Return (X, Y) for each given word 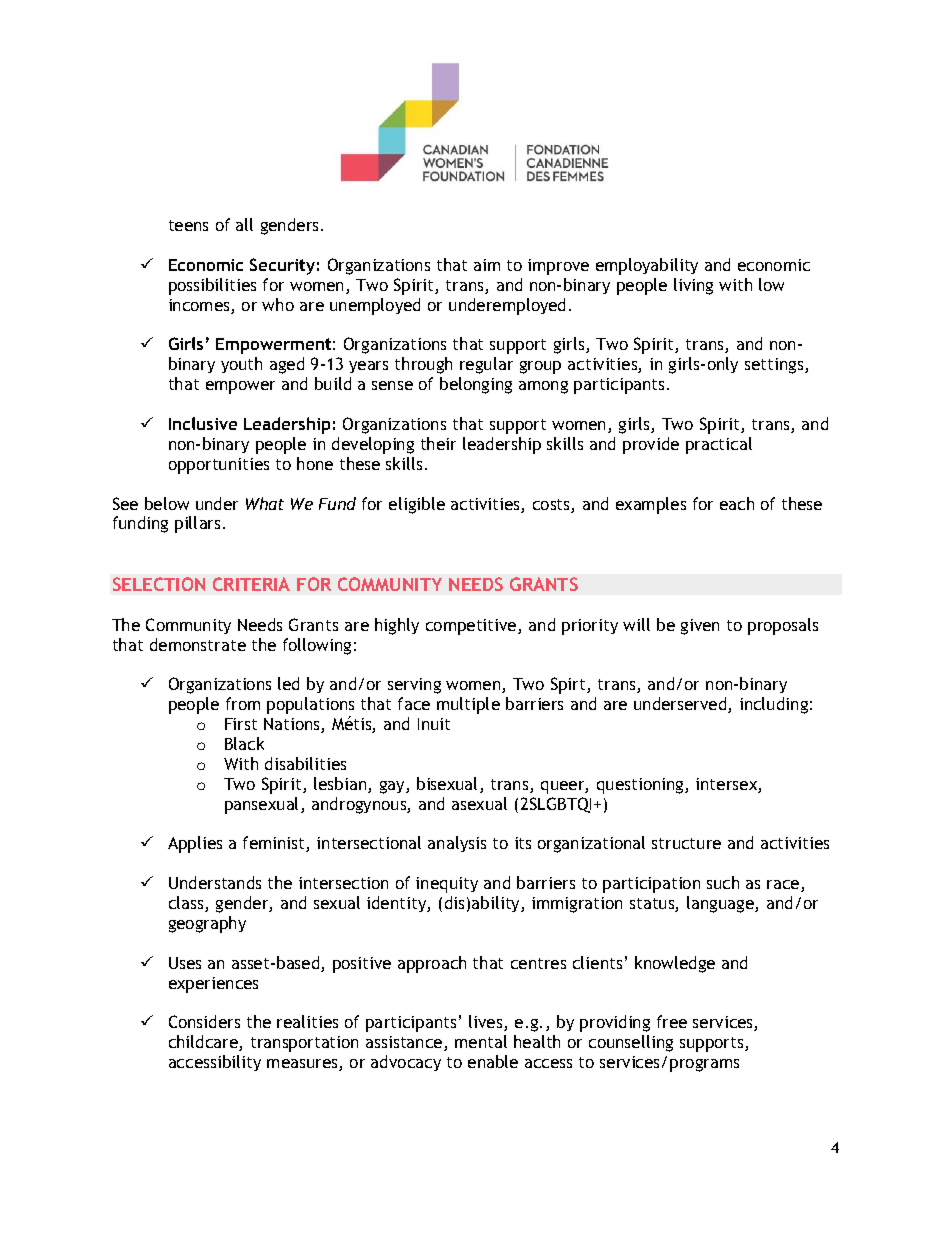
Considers (204, 1021)
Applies (195, 844)
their (438, 443)
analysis (457, 844)
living (693, 286)
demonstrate (198, 644)
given (700, 627)
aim (487, 265)
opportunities (219, 466)
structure (686, 843)
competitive (472, 627)
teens (188, 225)
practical (719, 445)
